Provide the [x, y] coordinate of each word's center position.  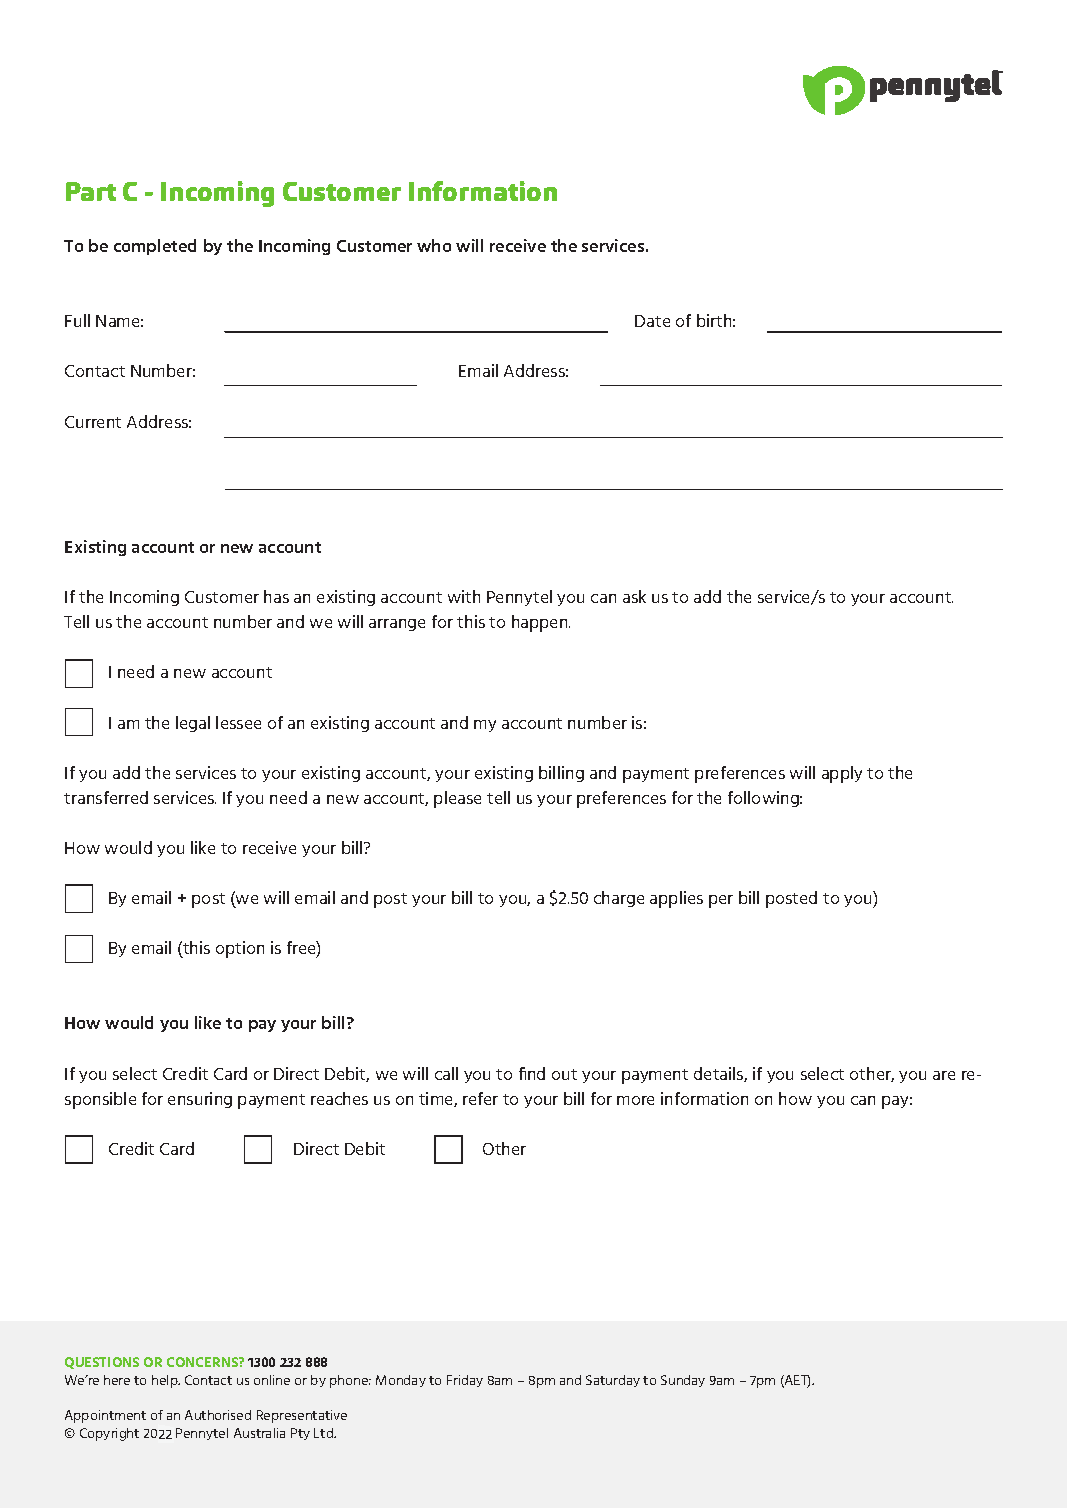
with [464, 596]
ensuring [200, 1100]
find [532, 1073]
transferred [106, 797]
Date [652, 321]
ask [634, 596]
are [944, 1075]
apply [842, 774]
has [276, 596]
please [457, 799]
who [434, 245]
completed [155, 247]
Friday [465, 1381]
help [166, 1381]
